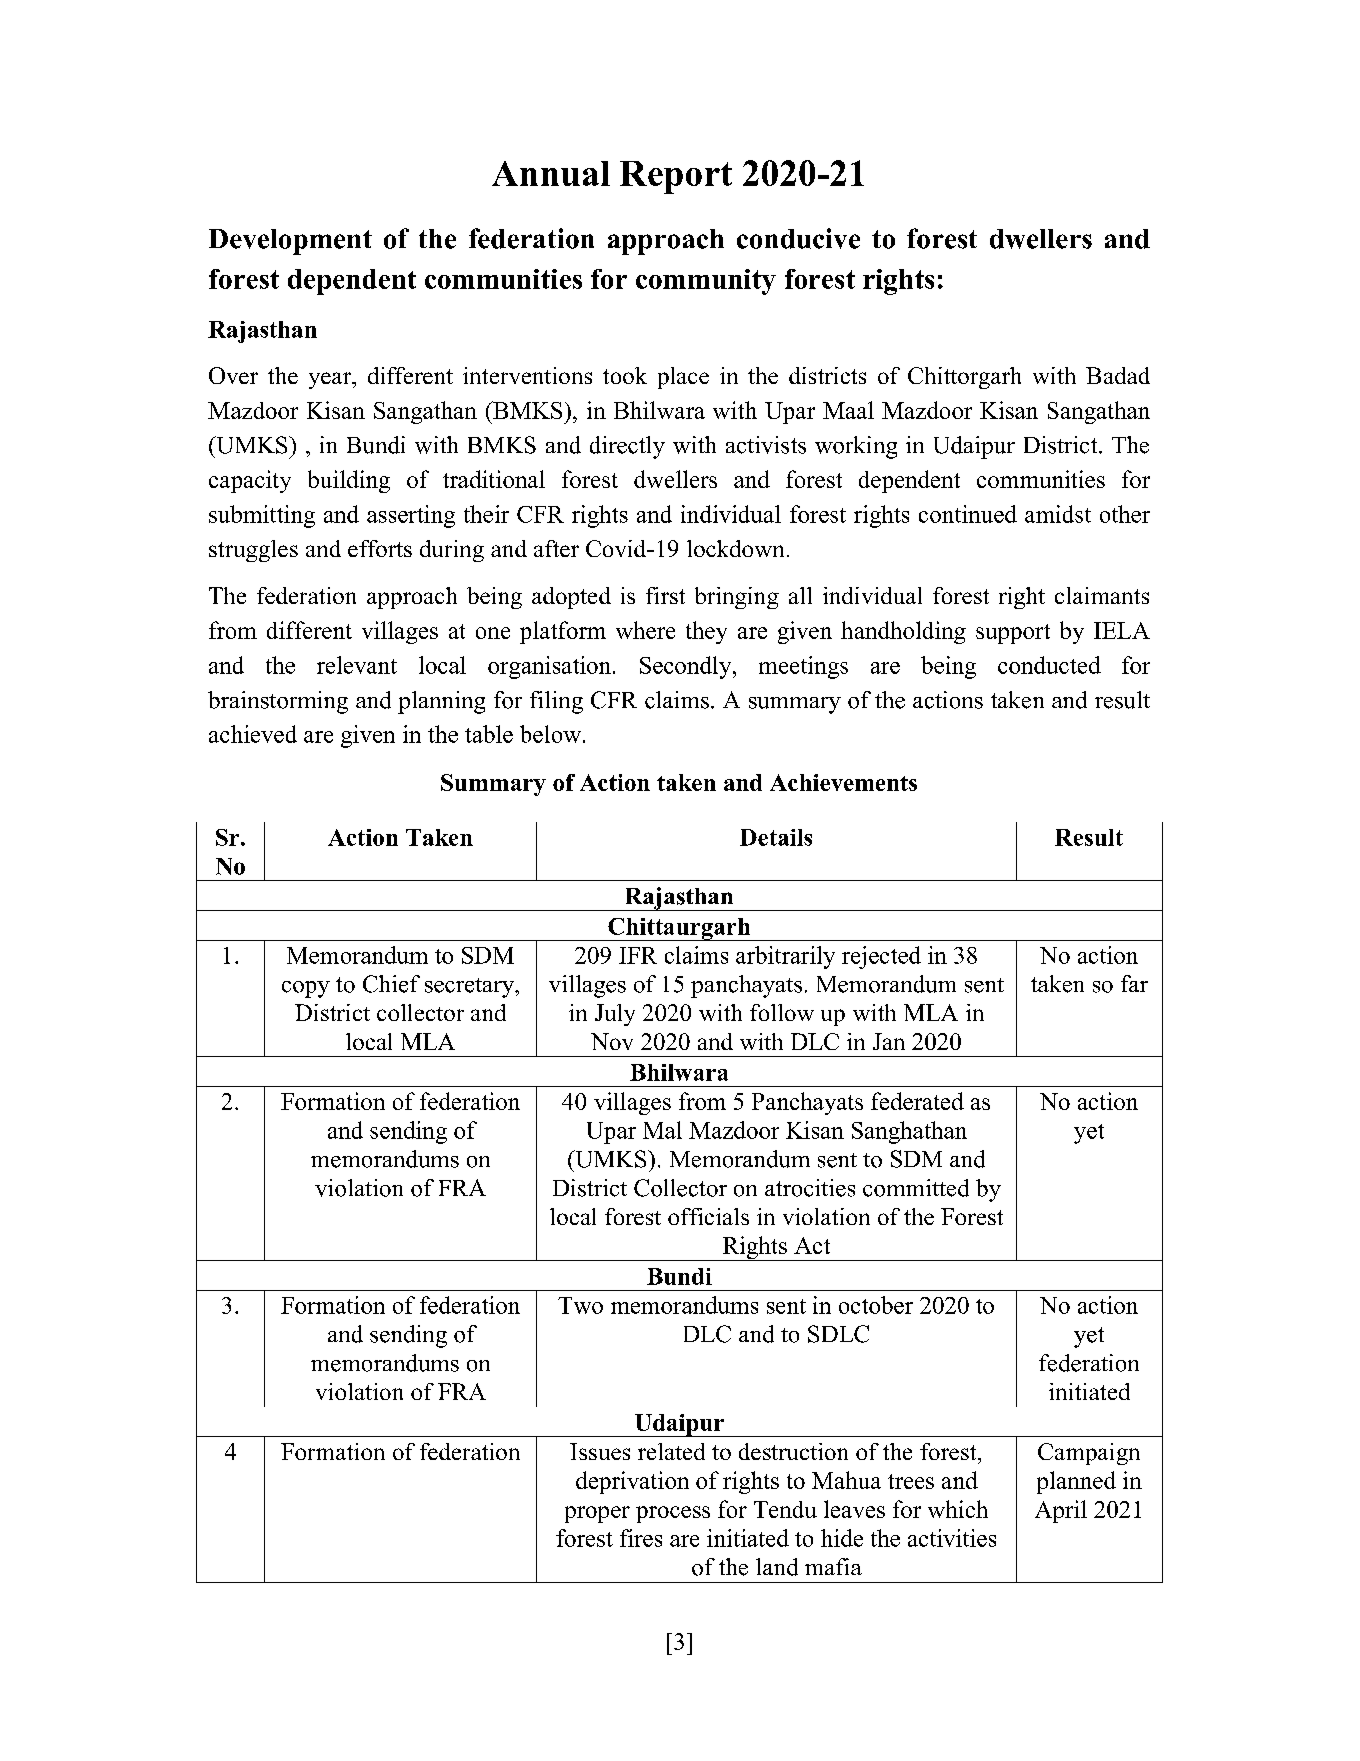 The image size is (1360, 1761). I want to click on Report, so click(676, 177).
